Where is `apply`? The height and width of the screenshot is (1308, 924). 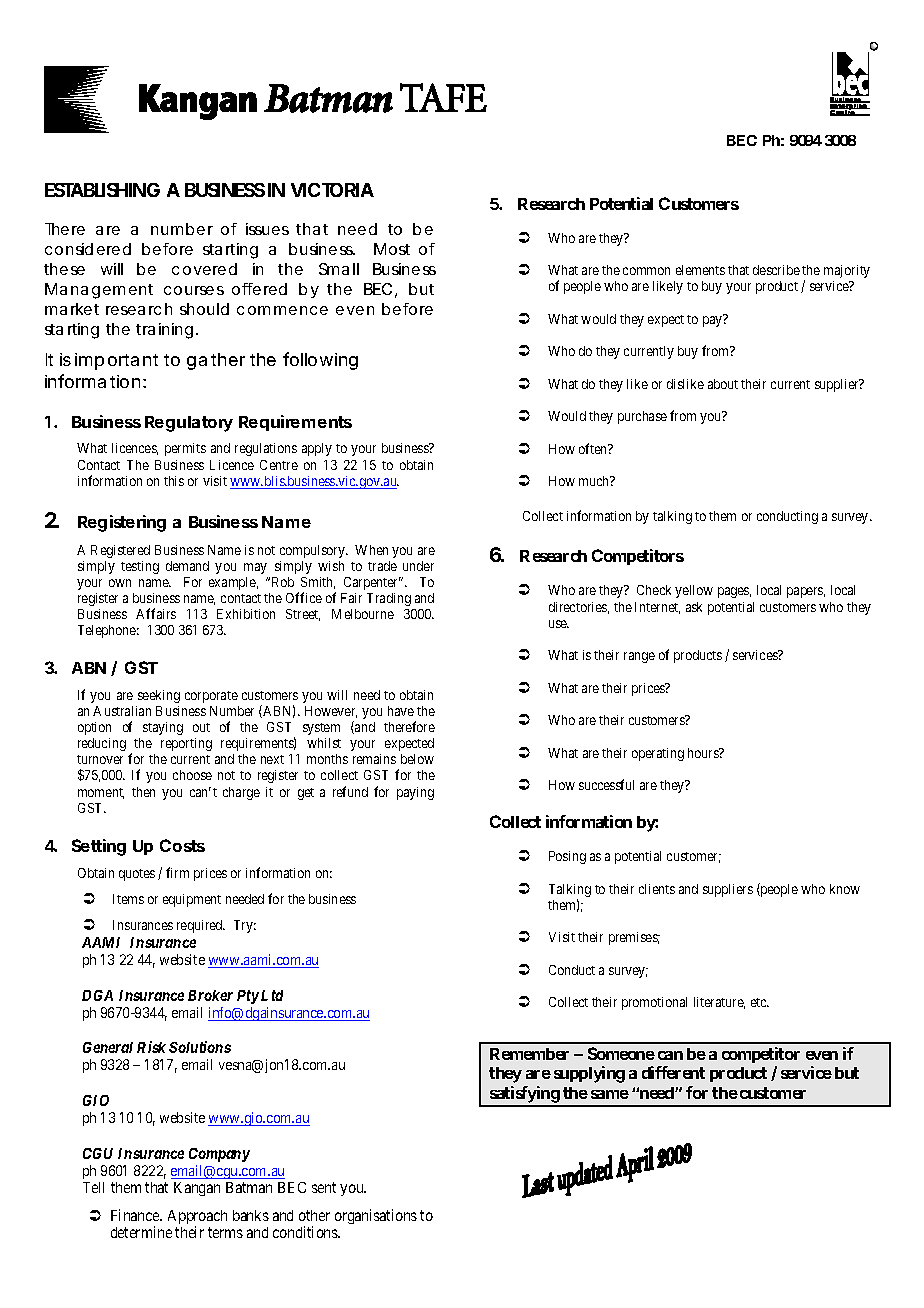
apply is located at coordinates (317, 449).
